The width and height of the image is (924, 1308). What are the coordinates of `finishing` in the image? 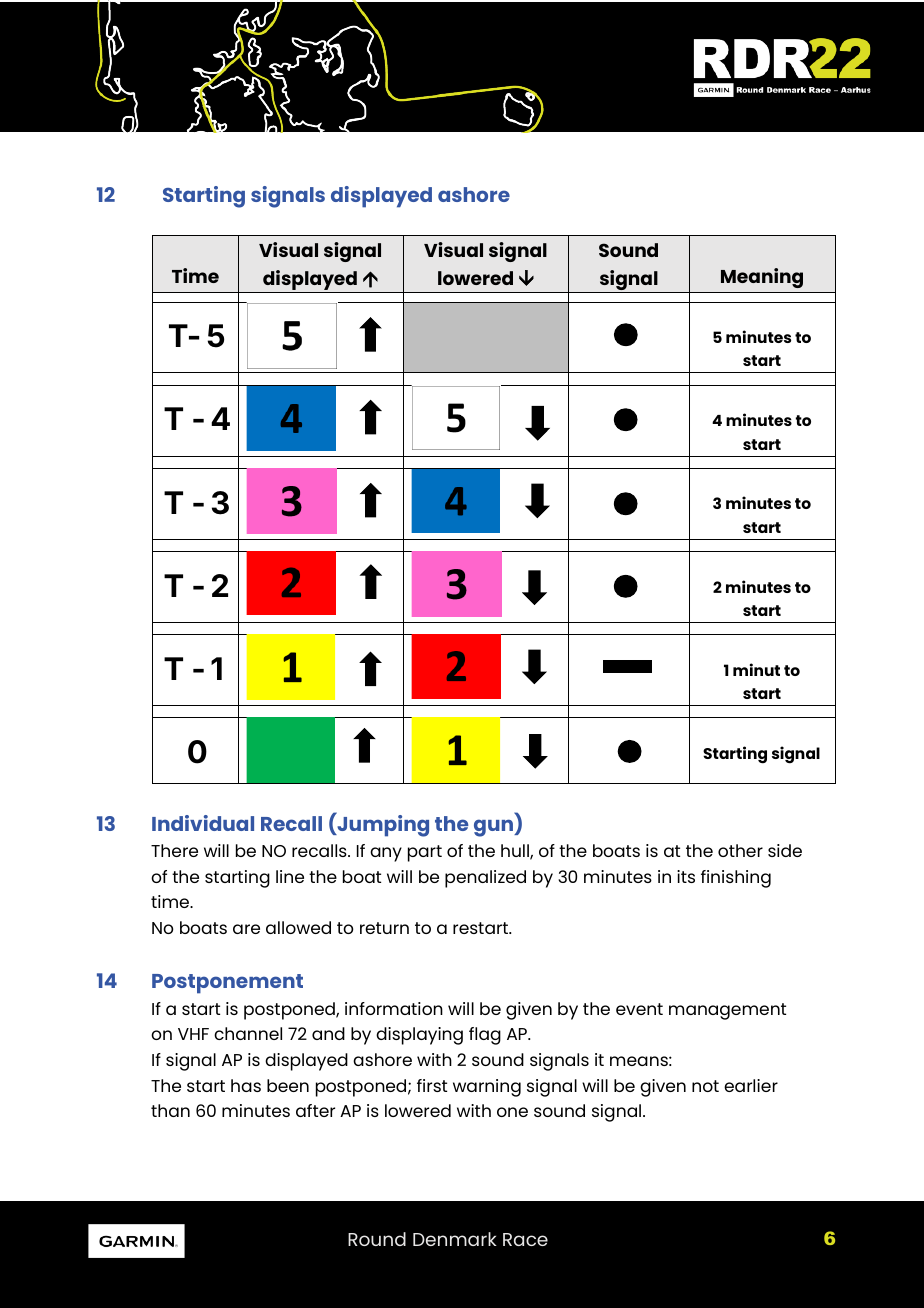 It's located at (736, 879).
